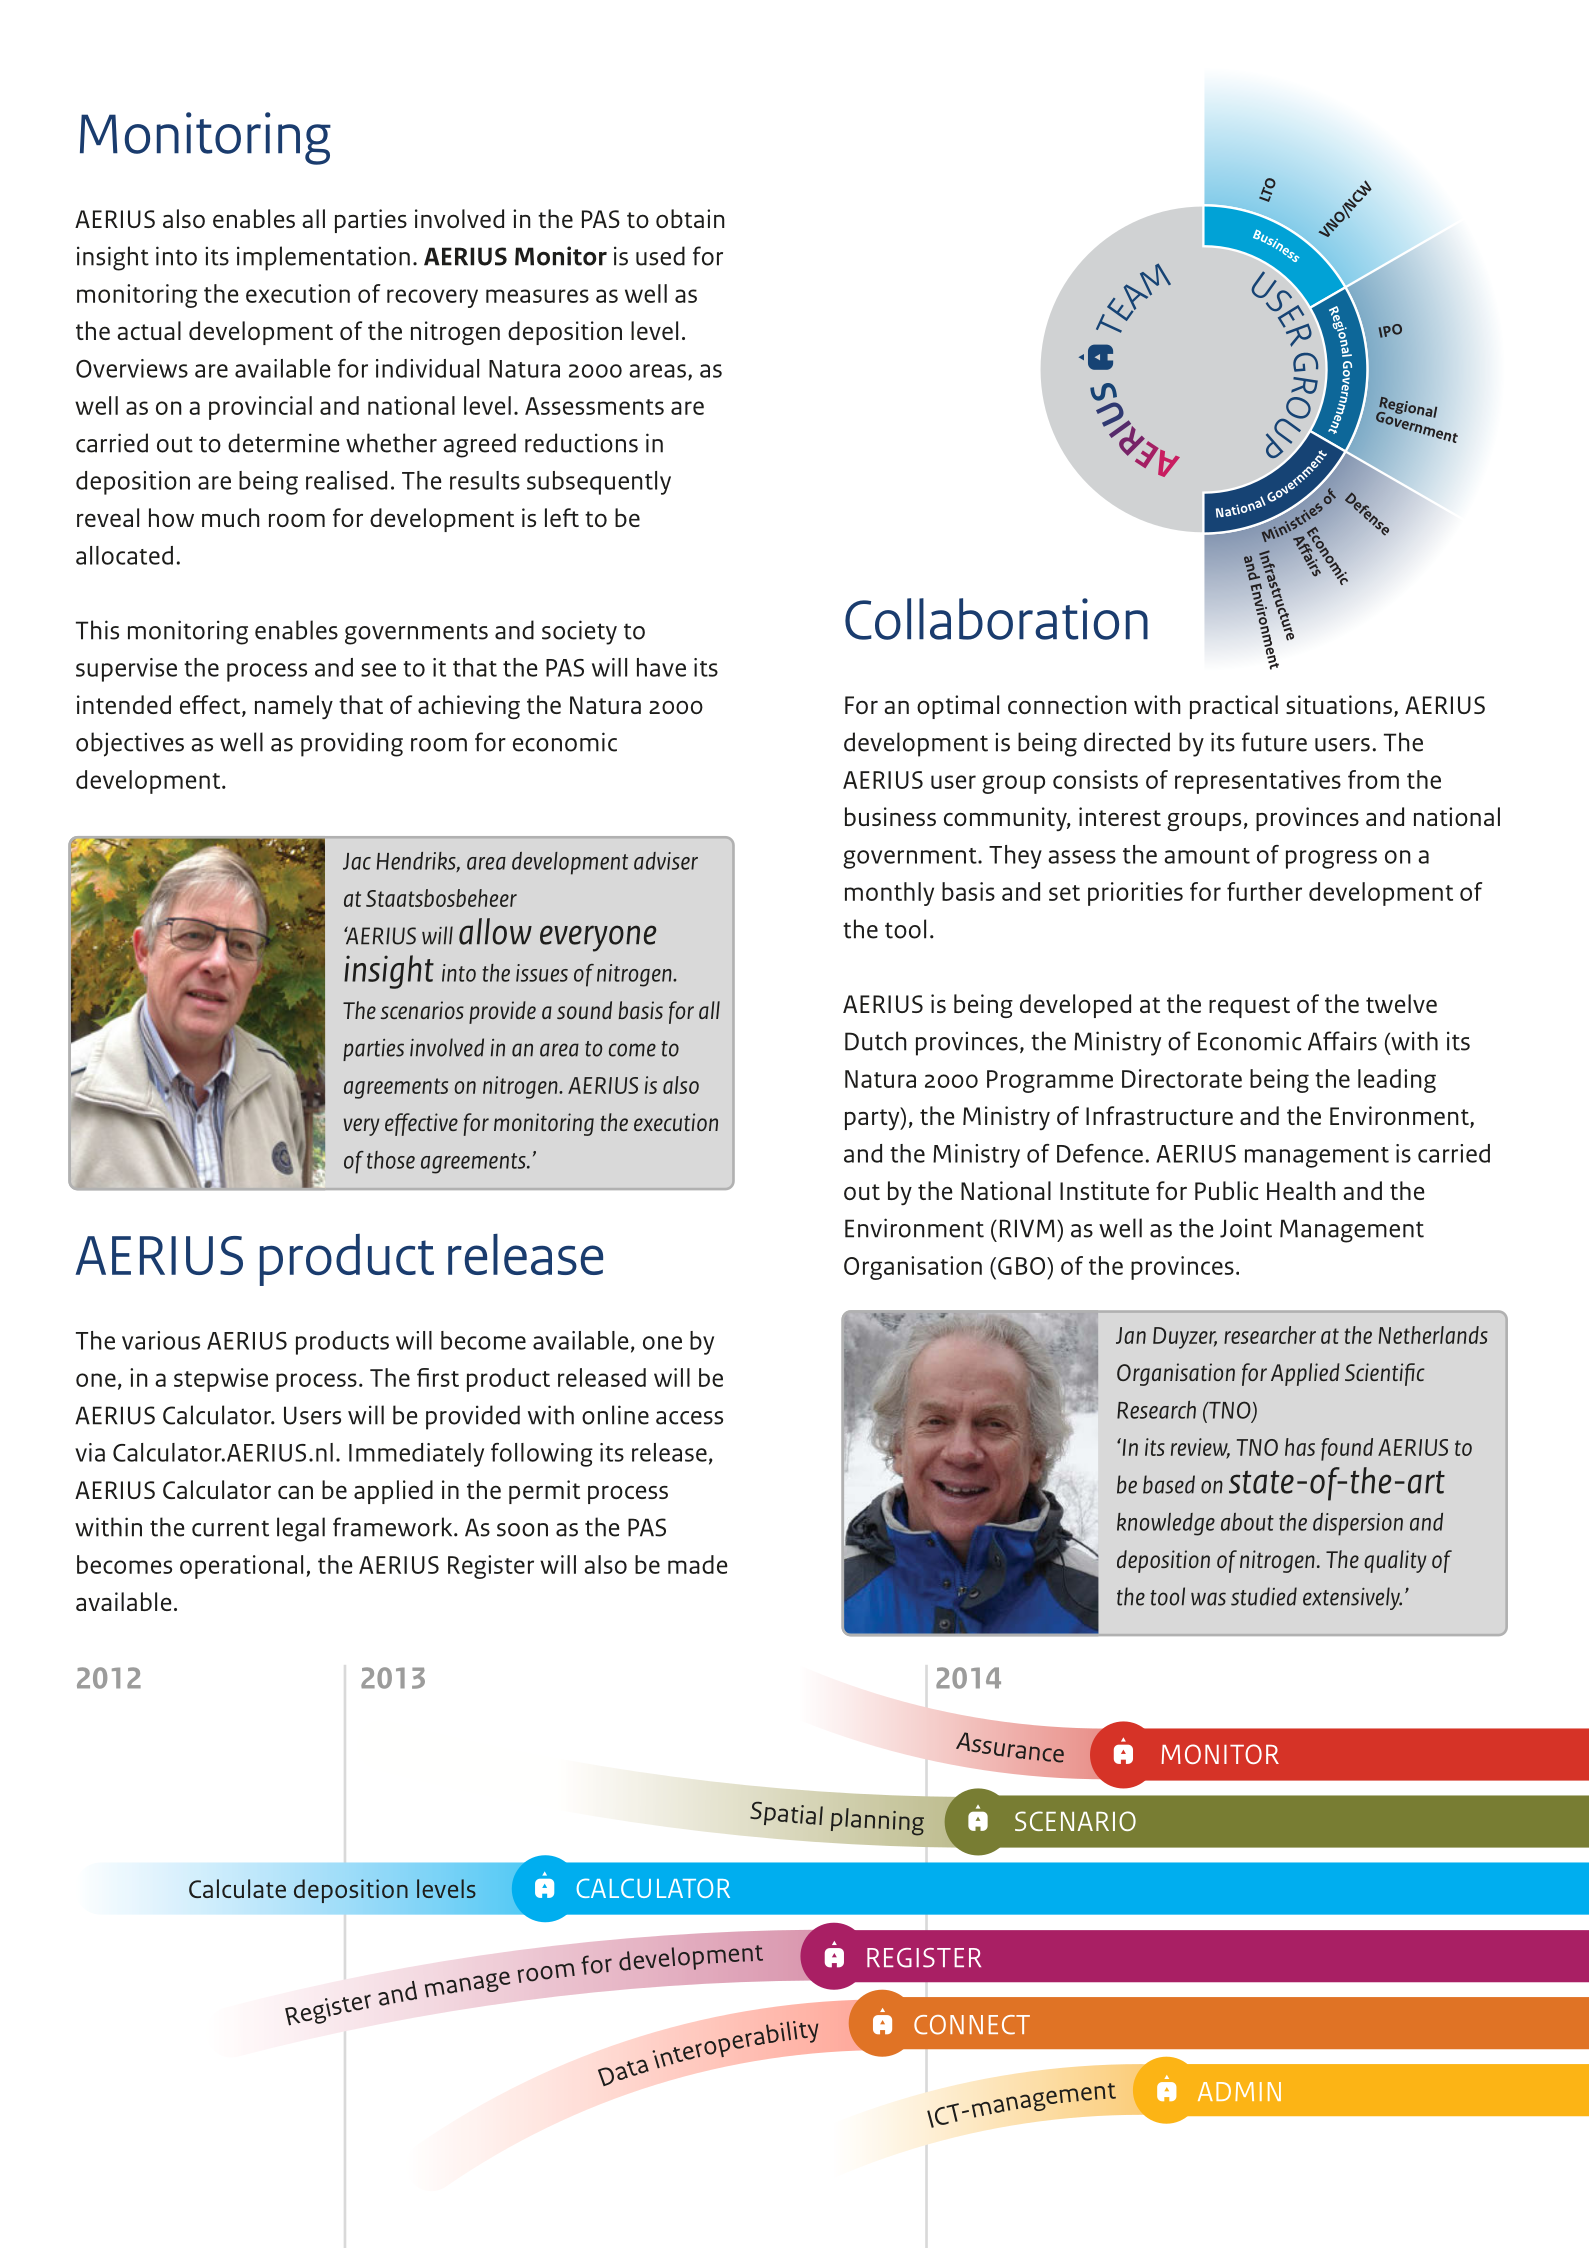  Describe the element at coordinates (1300, 1447) in the screenshot. I see `has` at that location.
